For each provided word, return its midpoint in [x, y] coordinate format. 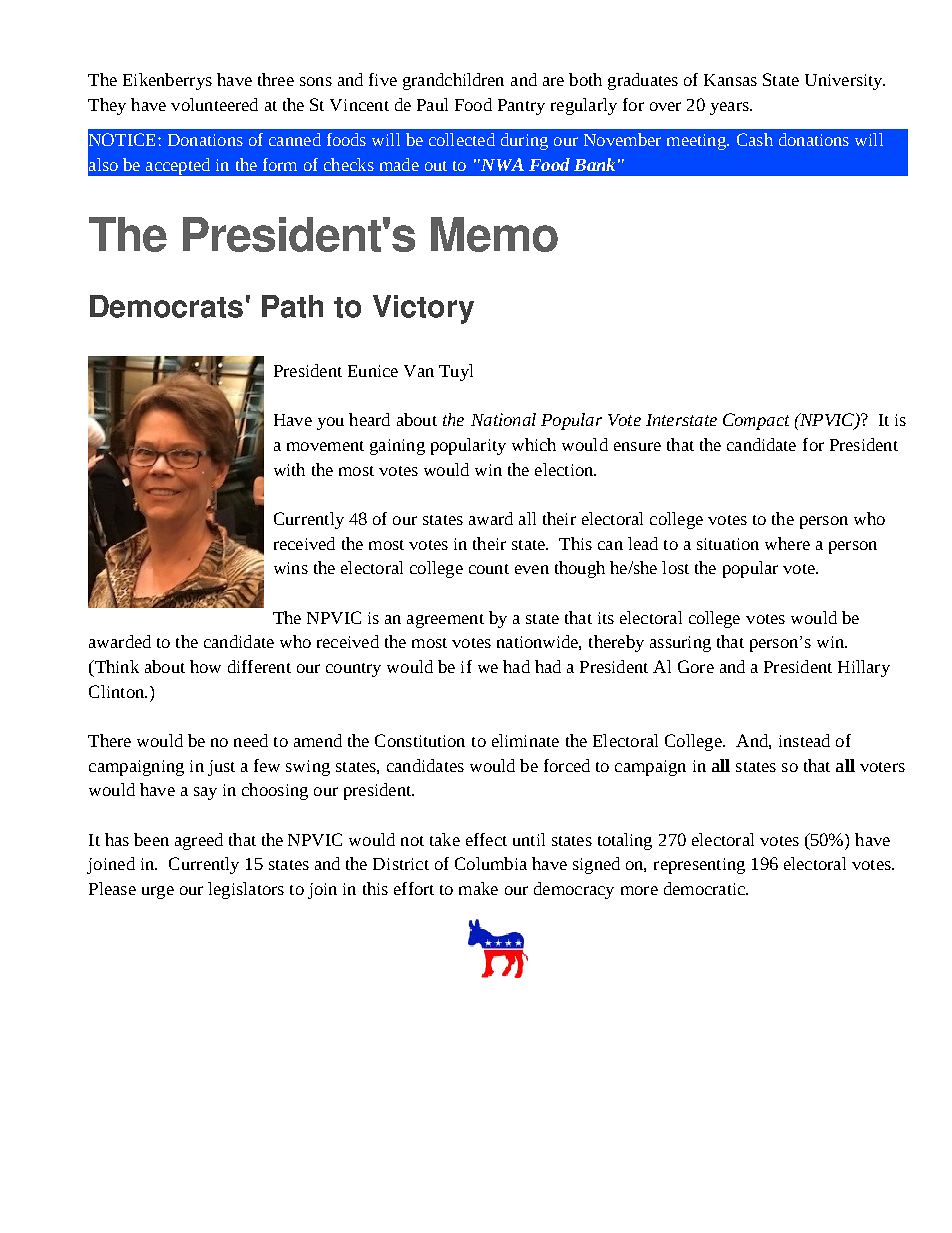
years [730, 108]
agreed [199, 841]
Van [419, 371]
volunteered [214, 104]
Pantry [521, 107]
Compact [756, 421]
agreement [445, 621]
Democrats [166, 306]
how [205, 666]
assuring [680, 644]
